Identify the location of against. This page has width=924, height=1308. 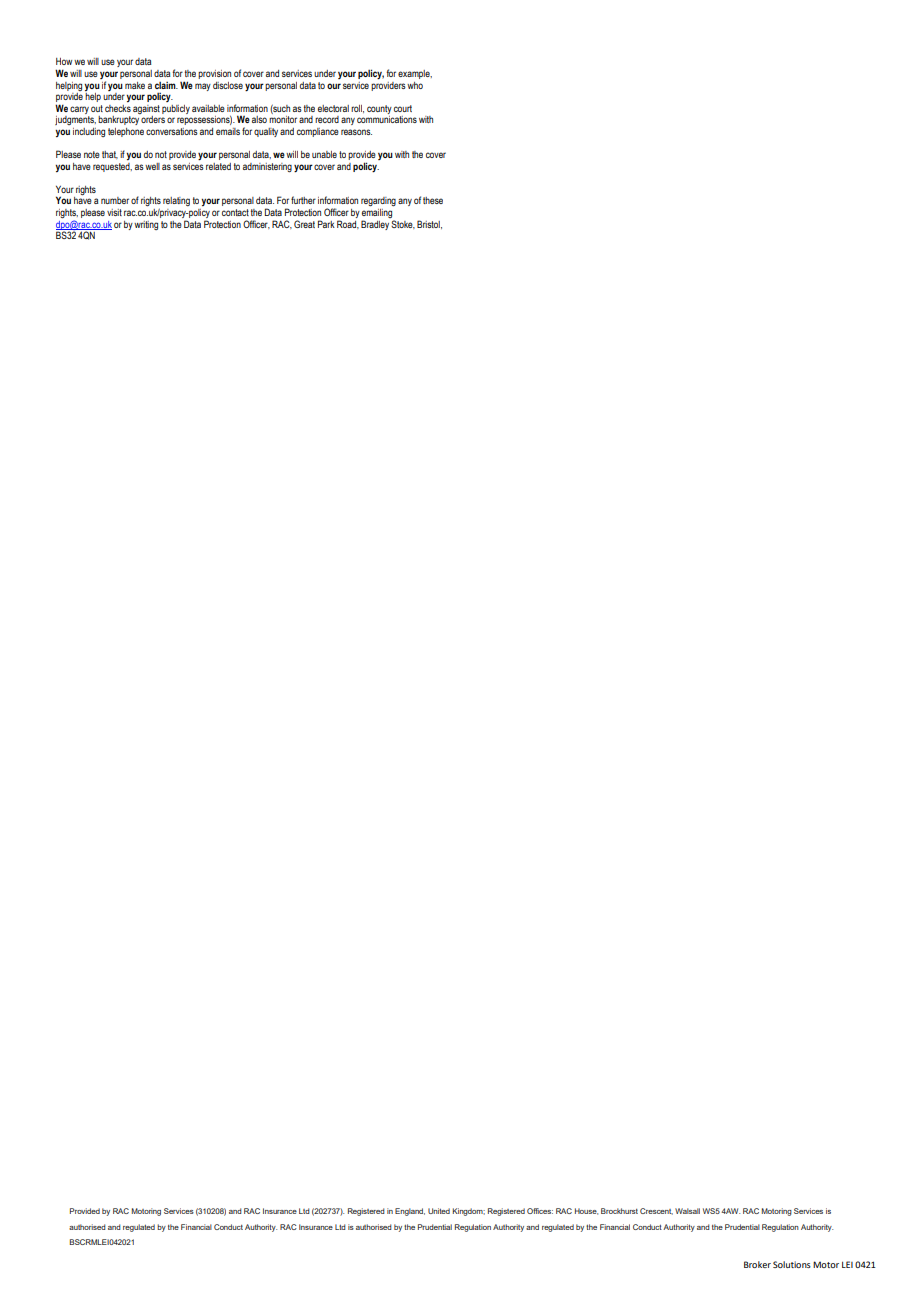
(146, 109).
